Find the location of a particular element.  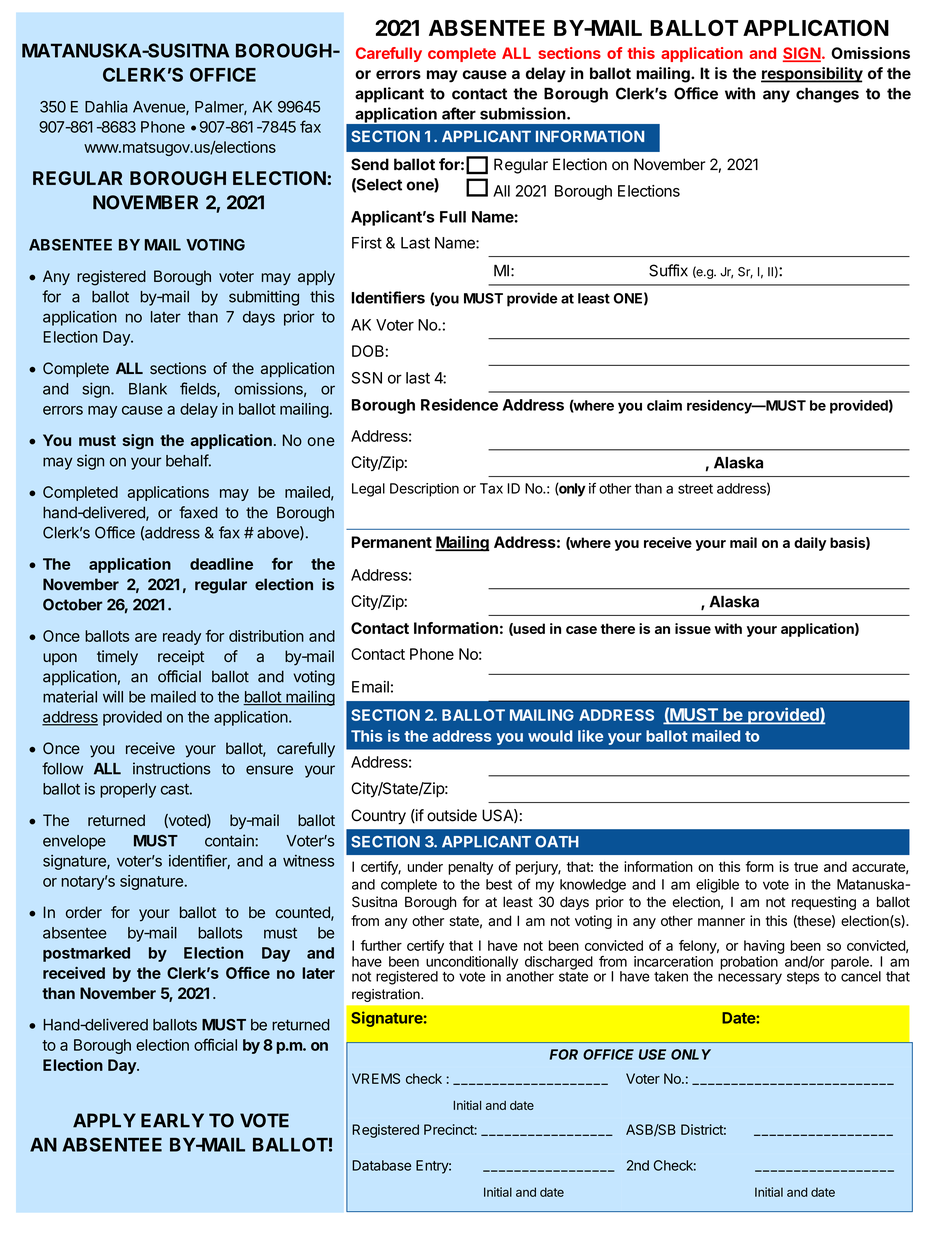

Database is located at coordinates (381, 1165).
